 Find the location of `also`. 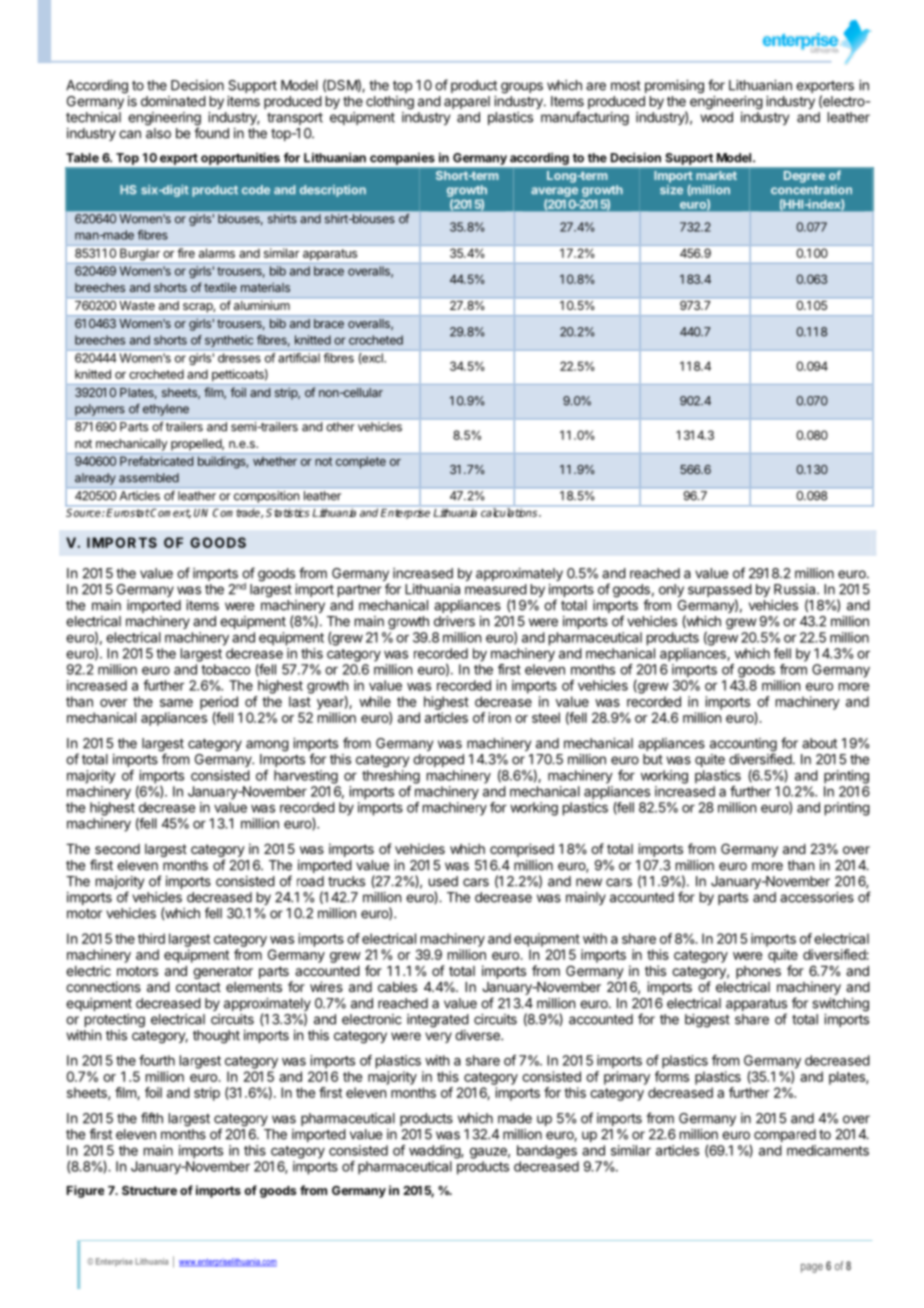

also is located at coordinates (158, 133).
